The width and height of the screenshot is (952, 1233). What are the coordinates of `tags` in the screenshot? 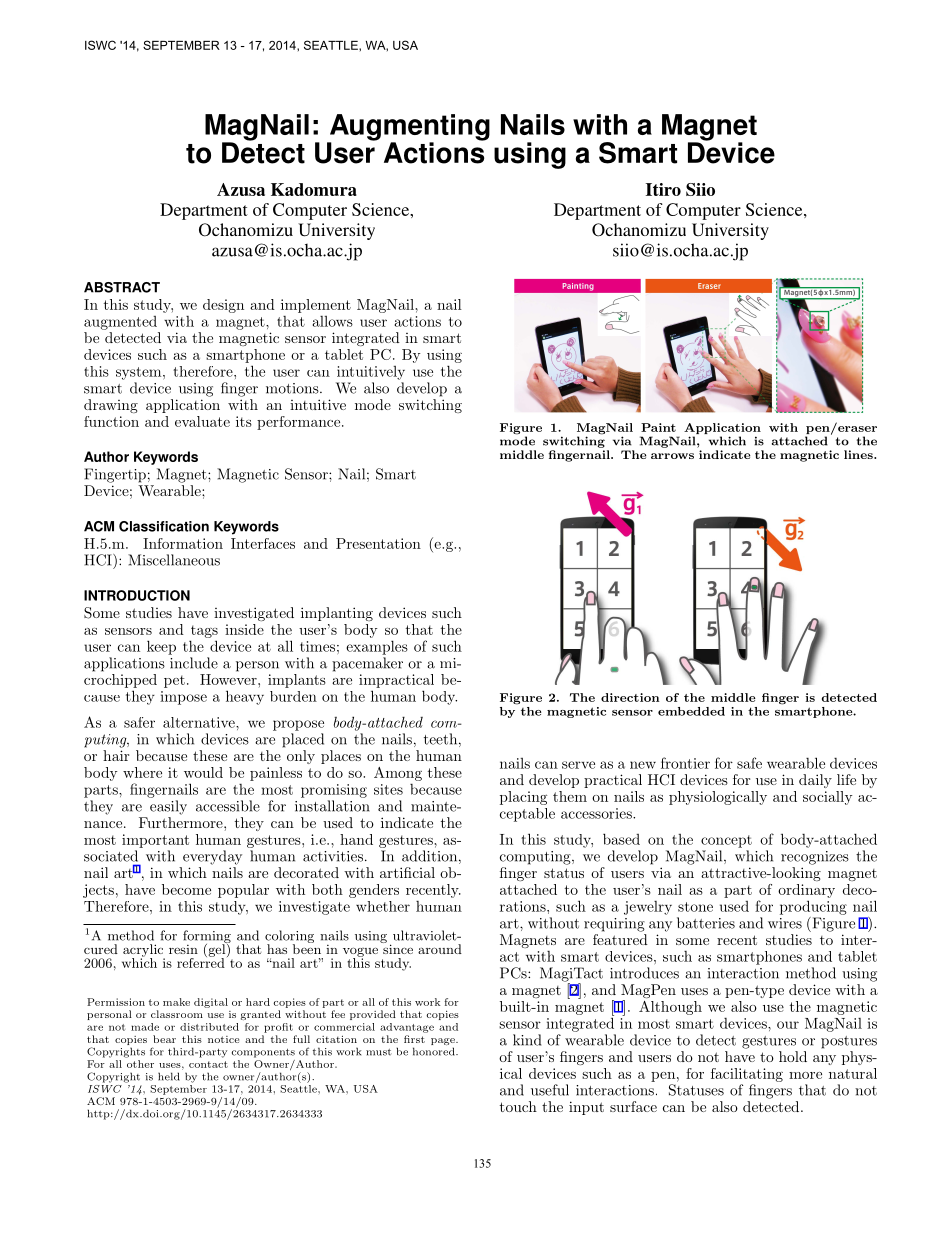 It's located at (204, 631).
